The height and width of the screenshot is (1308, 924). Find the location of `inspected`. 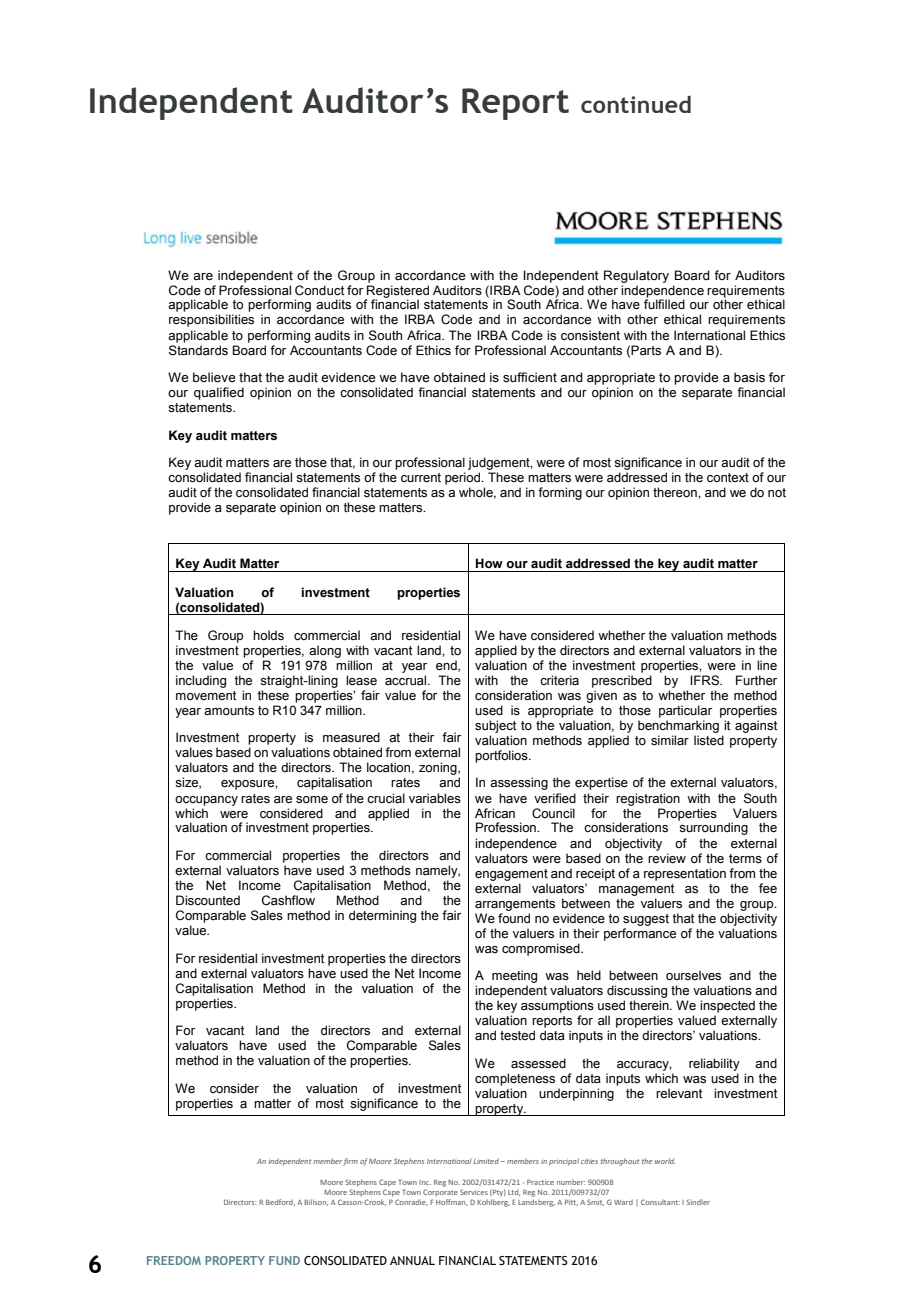

inspected is located at coordinates (727, 1006).
